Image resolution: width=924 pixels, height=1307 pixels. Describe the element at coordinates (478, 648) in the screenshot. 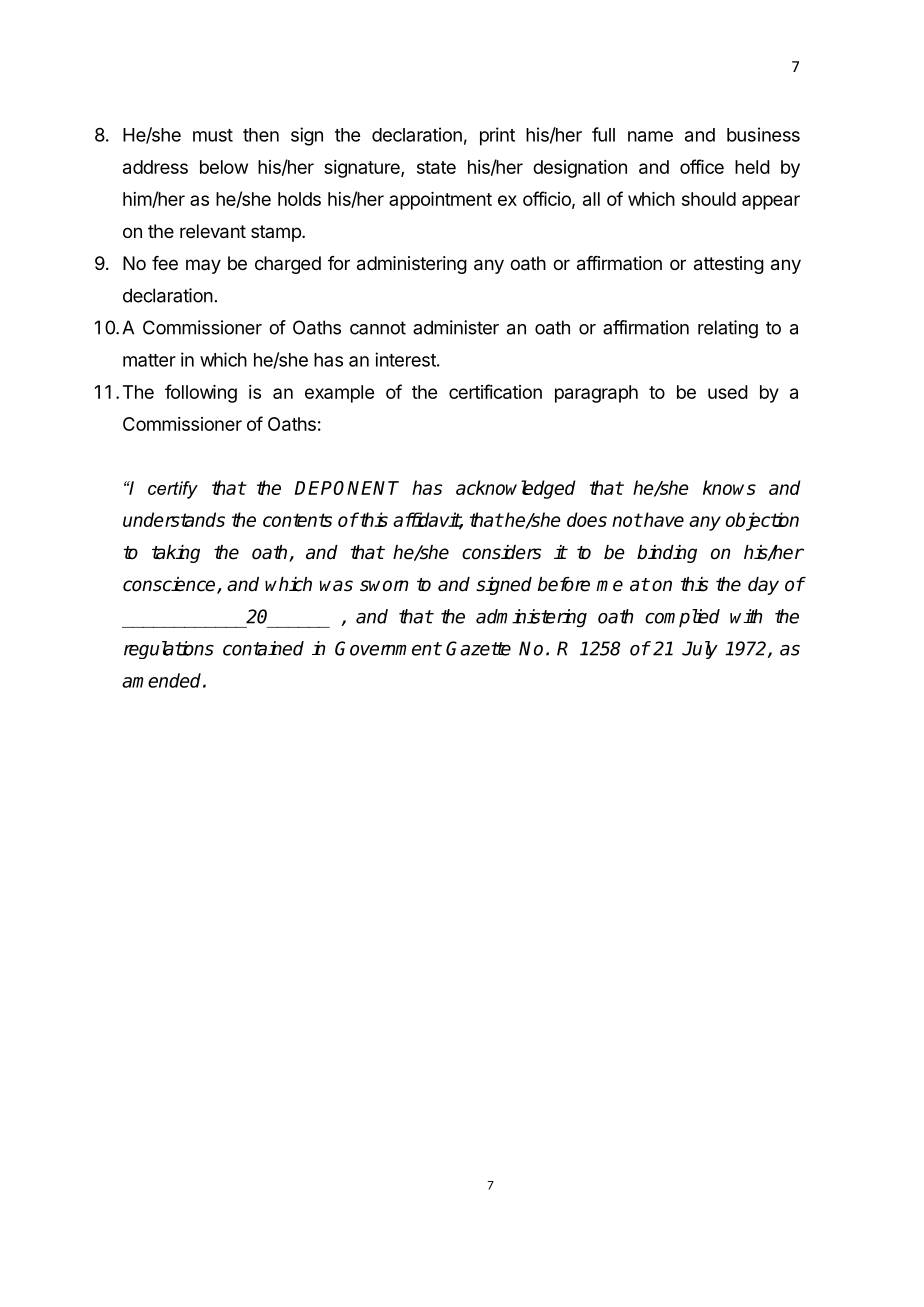

I see `Gazette` at that location.
